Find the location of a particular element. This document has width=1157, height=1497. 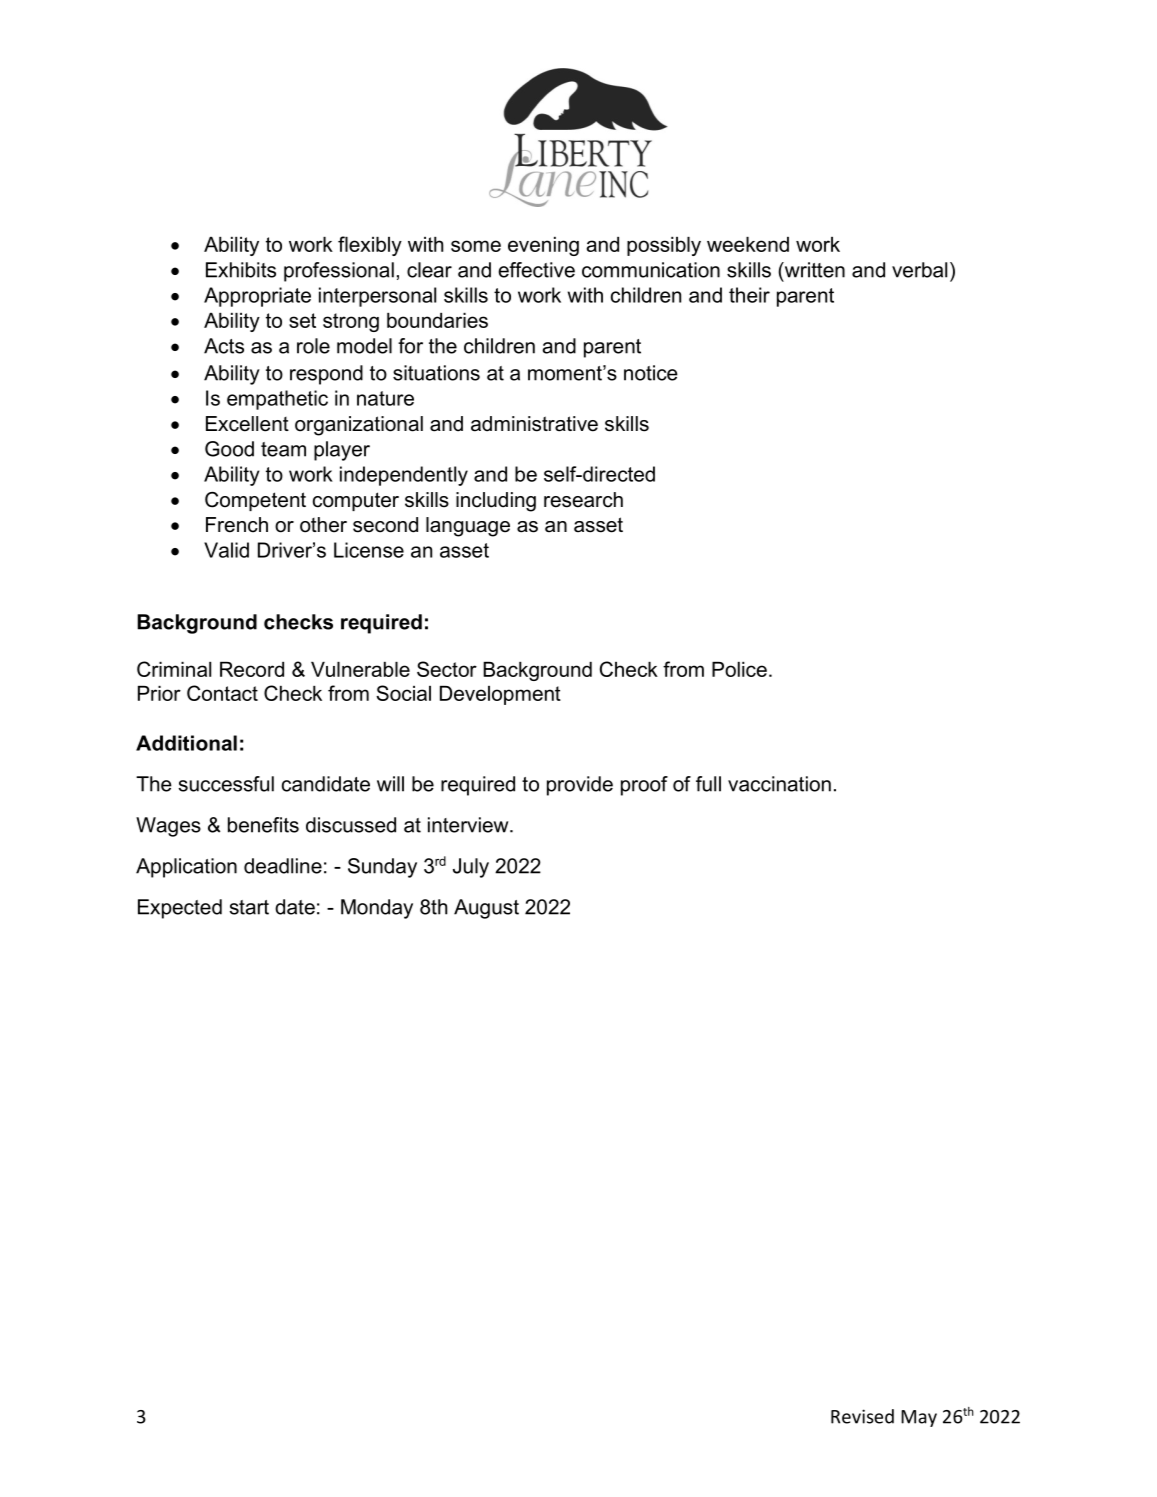

Exhibits is located at coordinates (241, 270).
